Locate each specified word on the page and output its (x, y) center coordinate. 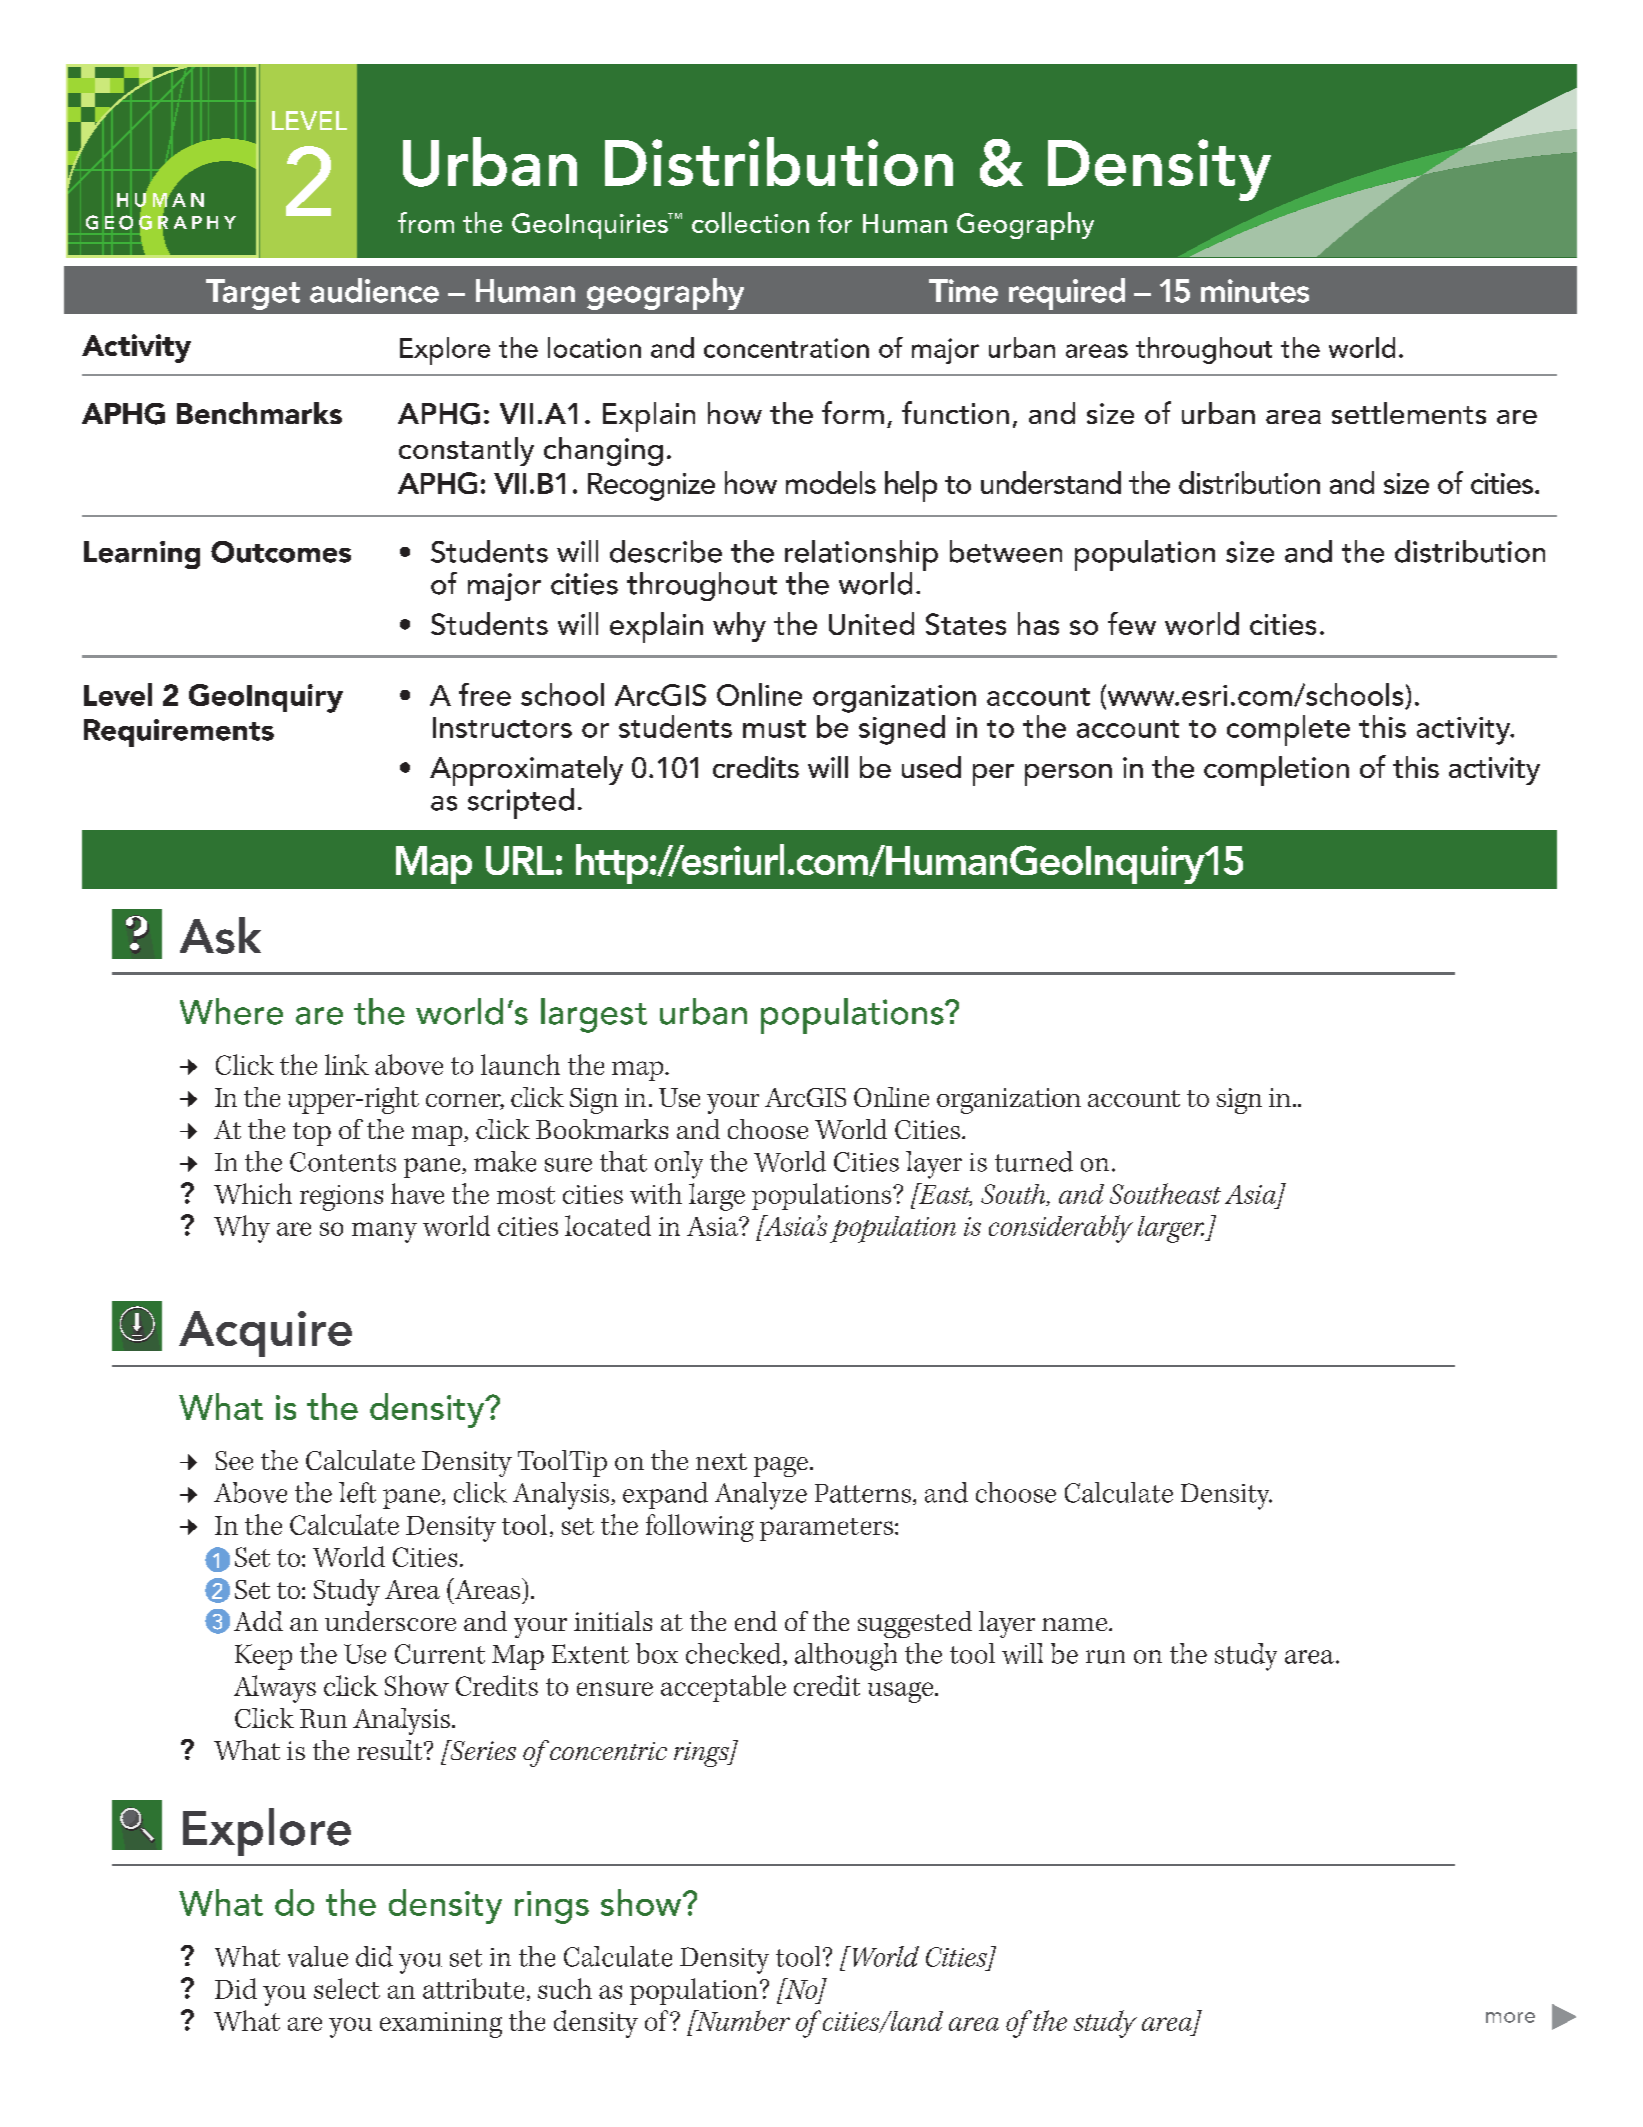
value (318, 1956)
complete (1288, 730)
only (679, 1165)
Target (253, 294)
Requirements (179, 733)
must (774, 729)
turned (1034, 1161)
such (565, 1988)
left (357, 1492)
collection (750, 222)
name (1074, 1624)
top (312, 1134)
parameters (826, 1529)
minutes (1255, 291)
